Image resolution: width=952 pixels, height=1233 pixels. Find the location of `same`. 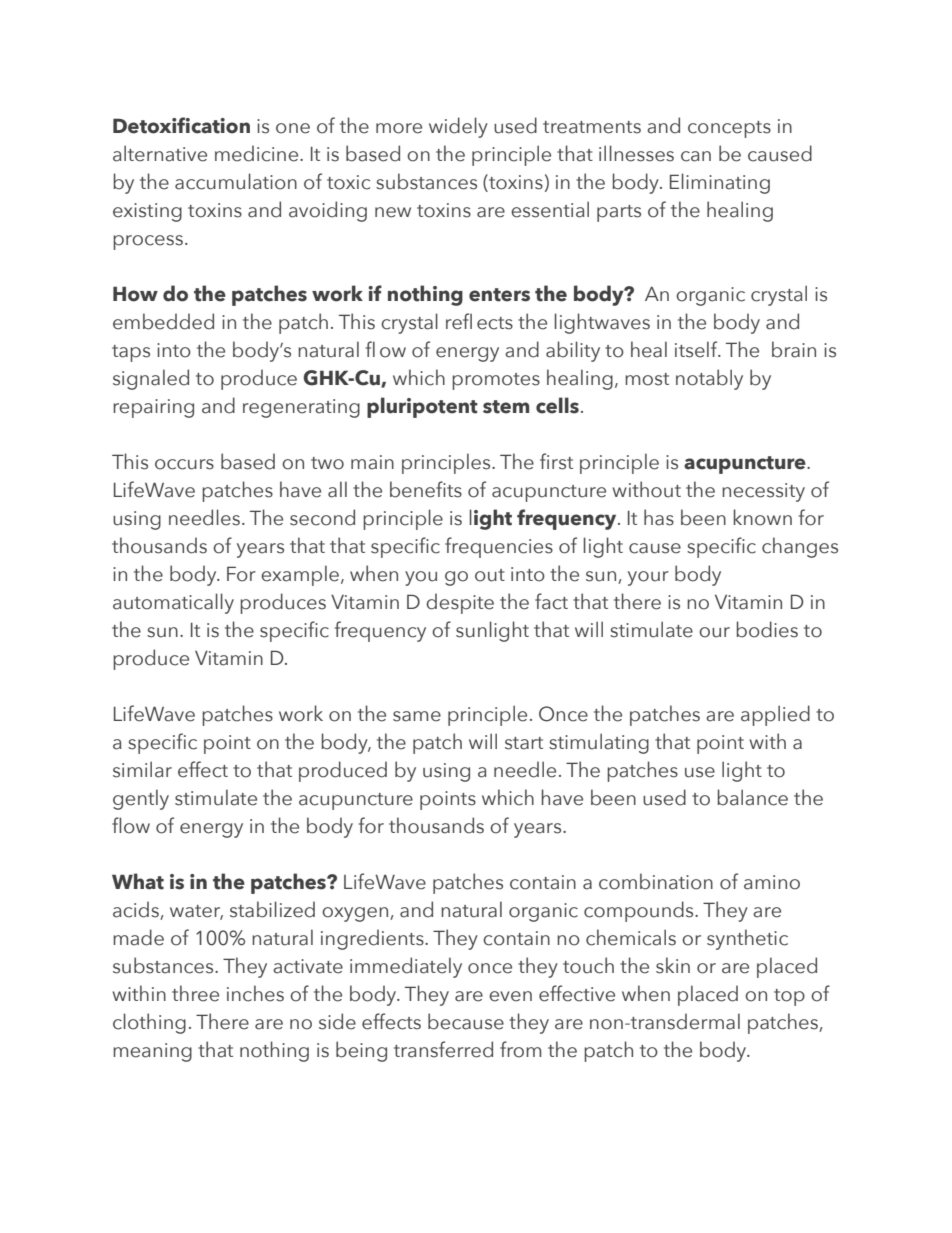

same is located at coordinates (417, 716).
